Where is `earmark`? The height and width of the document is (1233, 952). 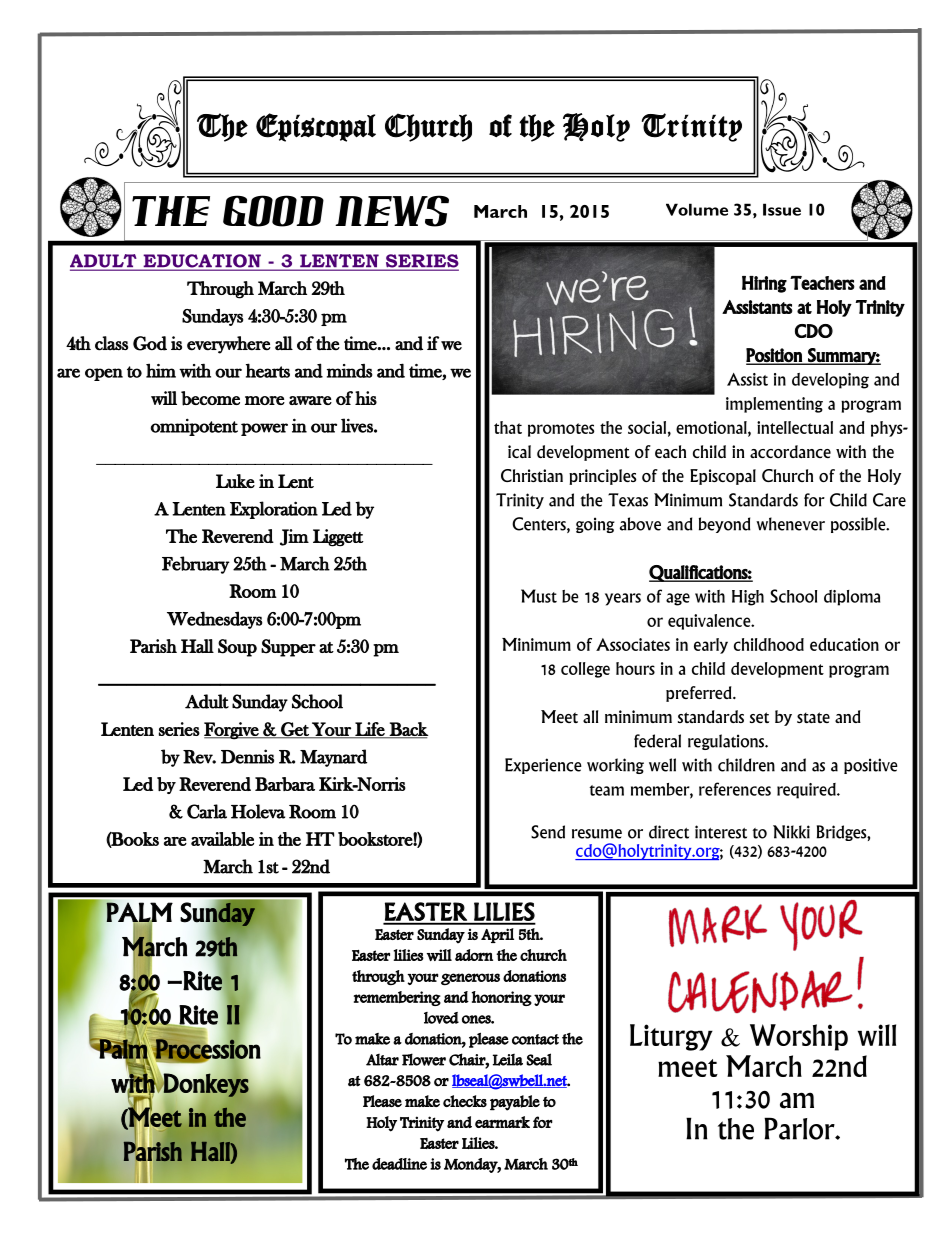 earmark is located at coordinates (502, 1122).
